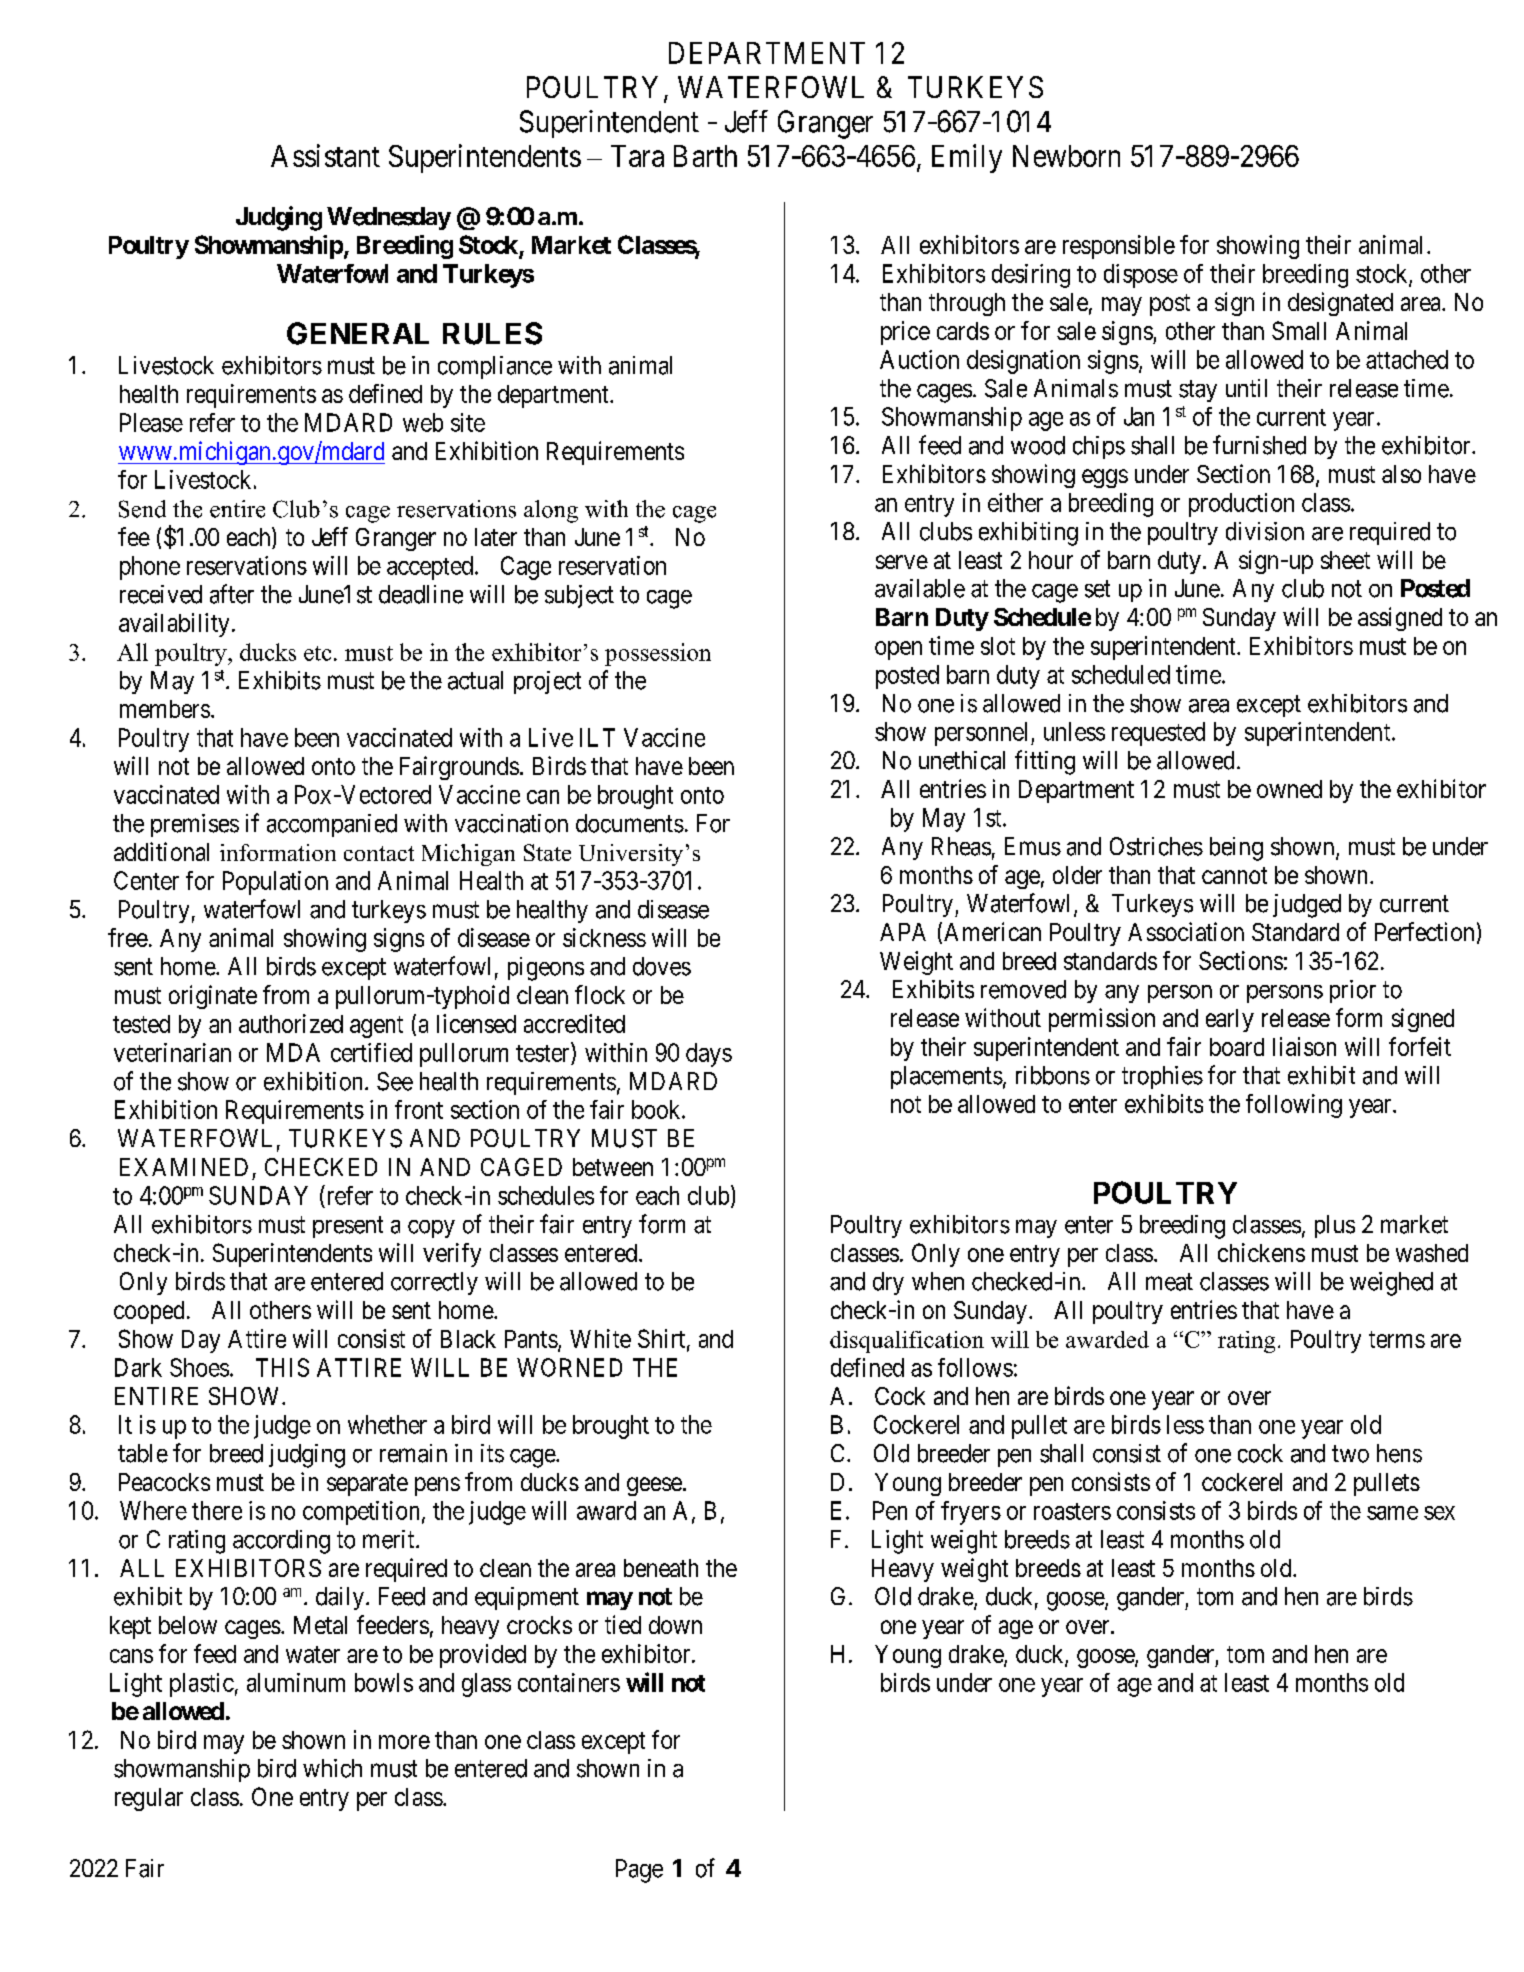 This page has height=1972, width=1524. What do you see at coordinates (705, 156) in the page?
I see `Barth` at bounding box center [705, 156].
